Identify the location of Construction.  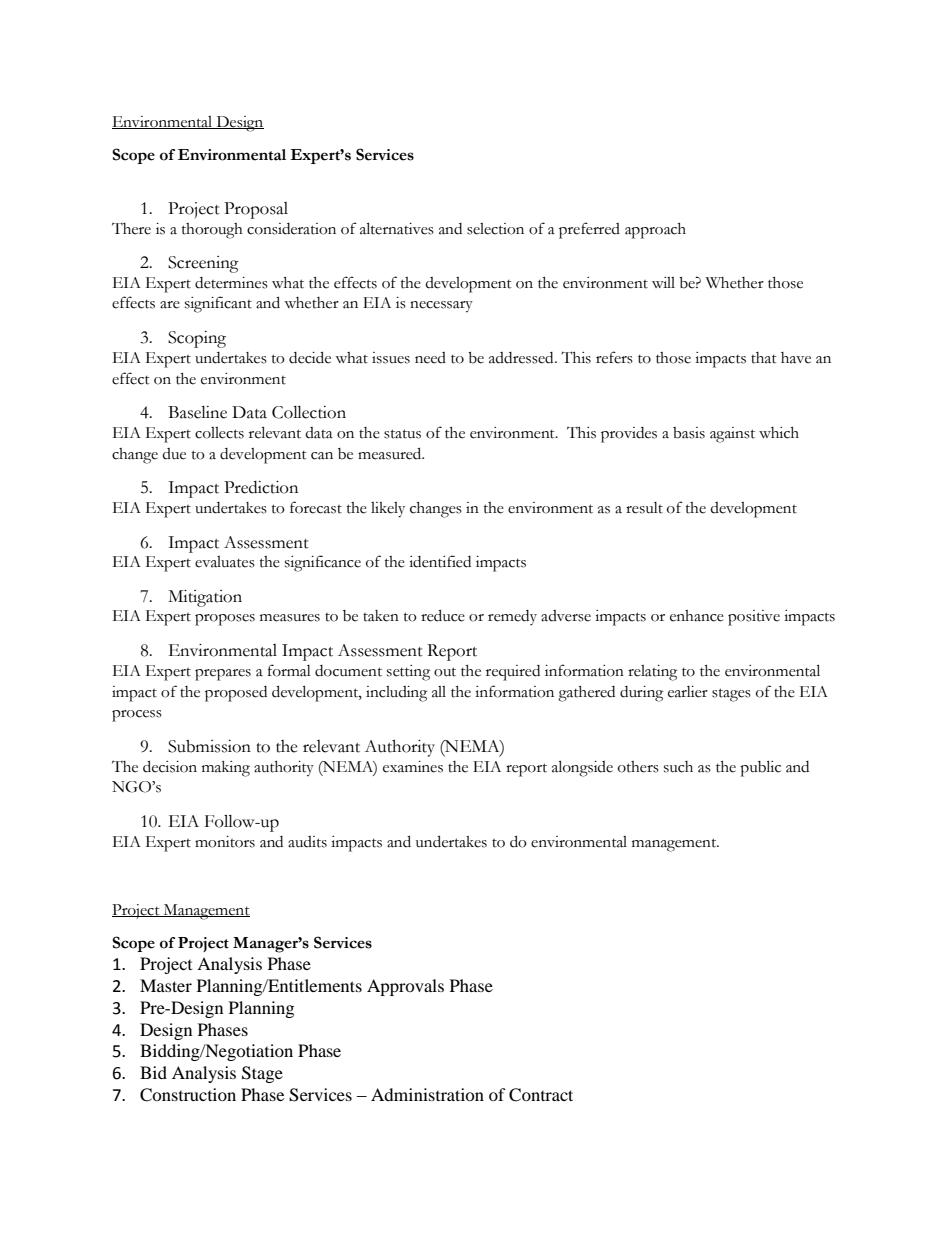
(188, 1095).
